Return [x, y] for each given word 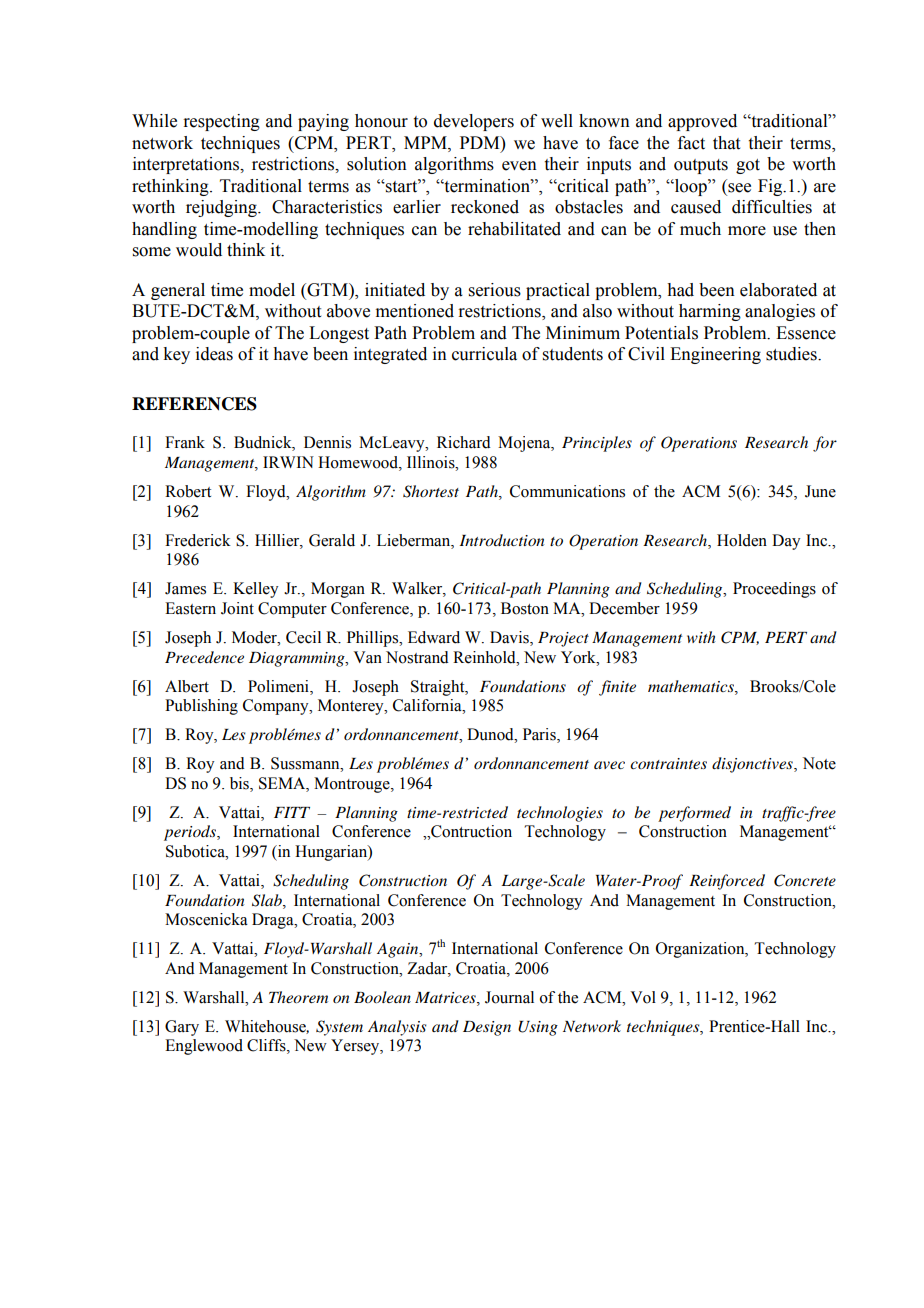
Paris [540, 735]
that [726, 143]
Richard [464, 442]
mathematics [692, 686]
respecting [221, 122]
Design [487, 1028]
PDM [481, 142]
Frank [185, 442]
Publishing [201, 707]
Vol [643, 997]
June [820, 491]
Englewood [204, 1047]
